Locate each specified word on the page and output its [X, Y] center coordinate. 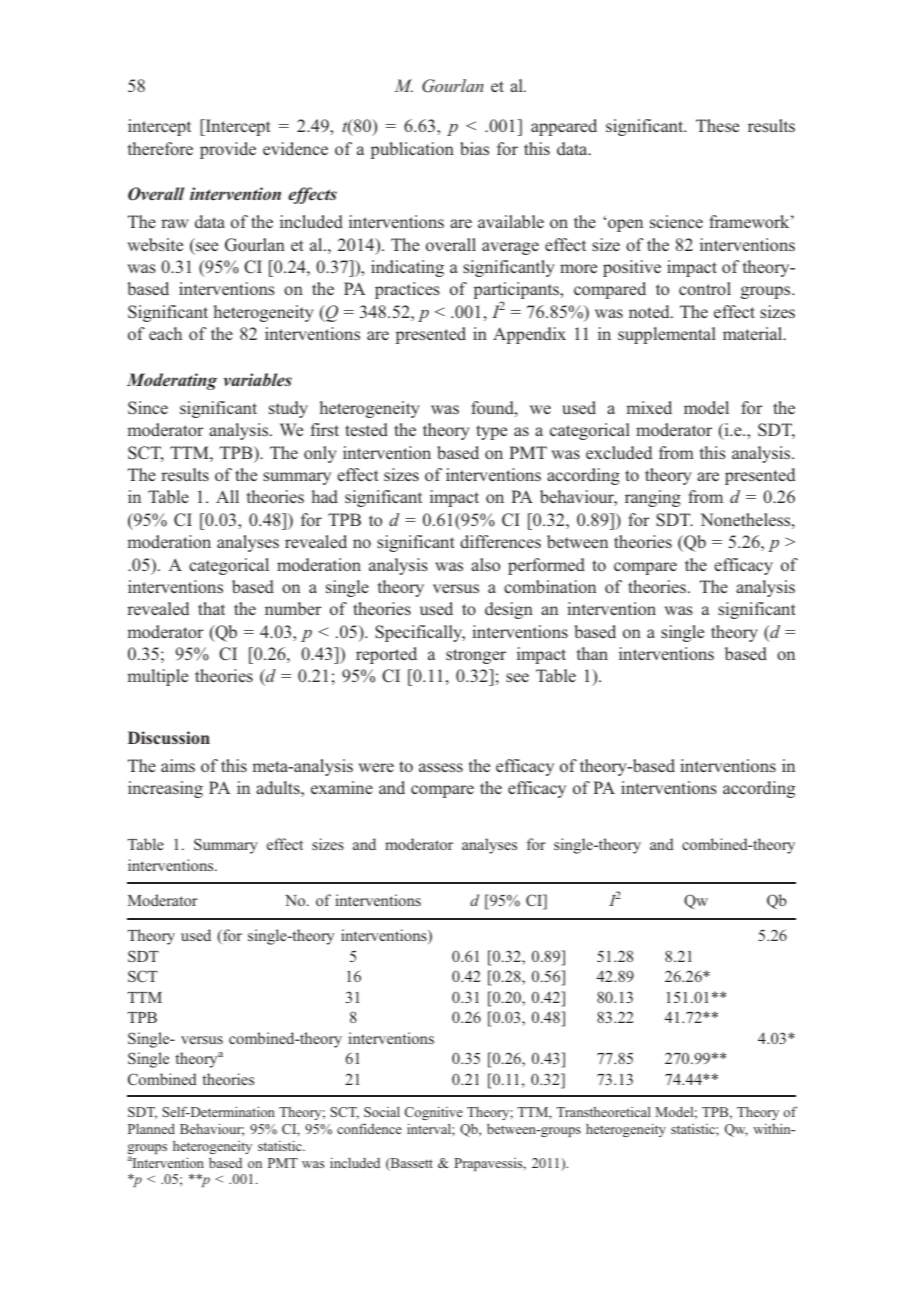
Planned [151, 1128]
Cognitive [434, 1113]
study [288, 409]
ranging [653, 498]
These [717, 125]
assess [441, 767]
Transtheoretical [603, 1111]
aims [178, 765]
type [491, 432]
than [592, 653]
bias [474, 148]
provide [228, 150]
